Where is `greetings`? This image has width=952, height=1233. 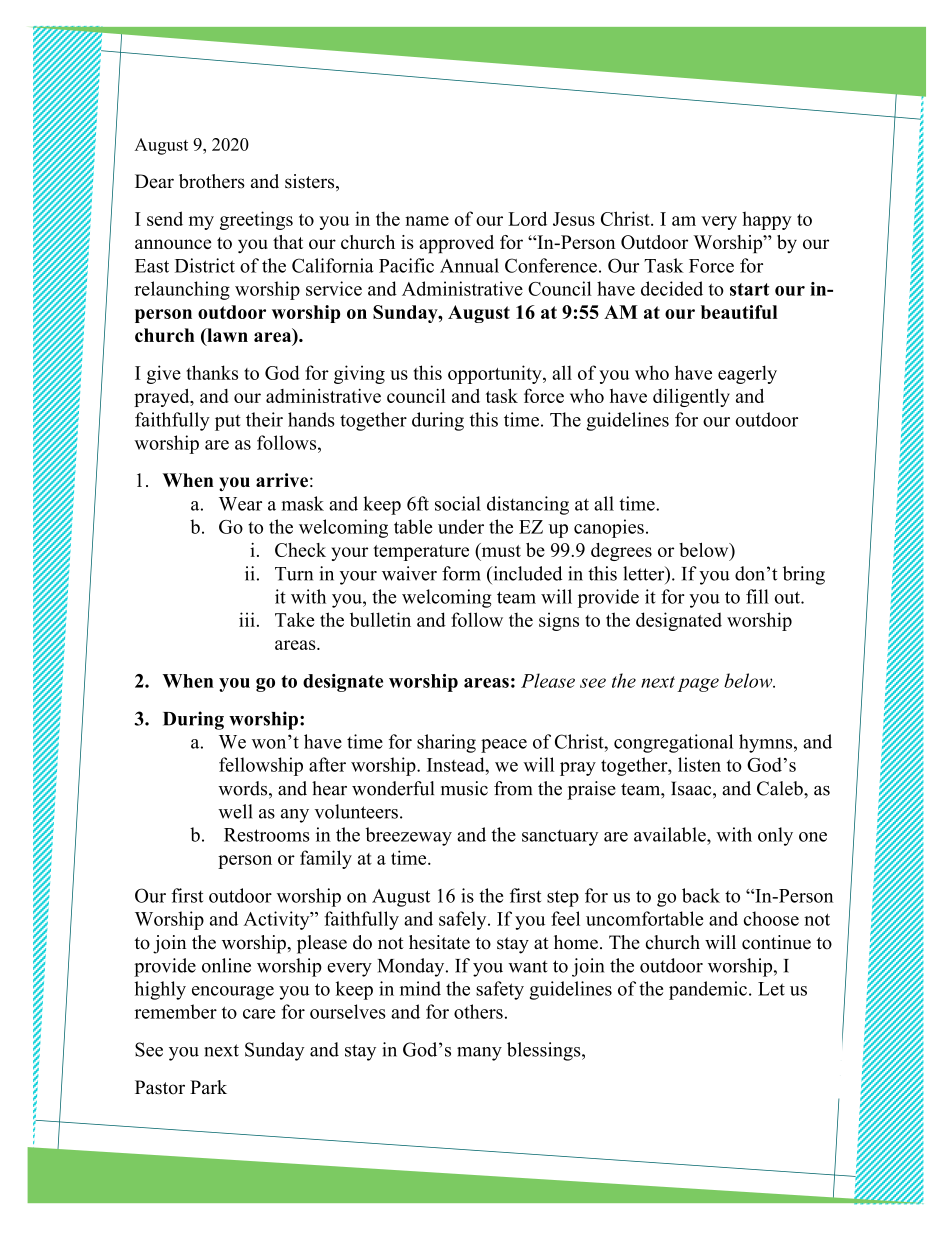 greetings is located at coordinates (256, 220).
